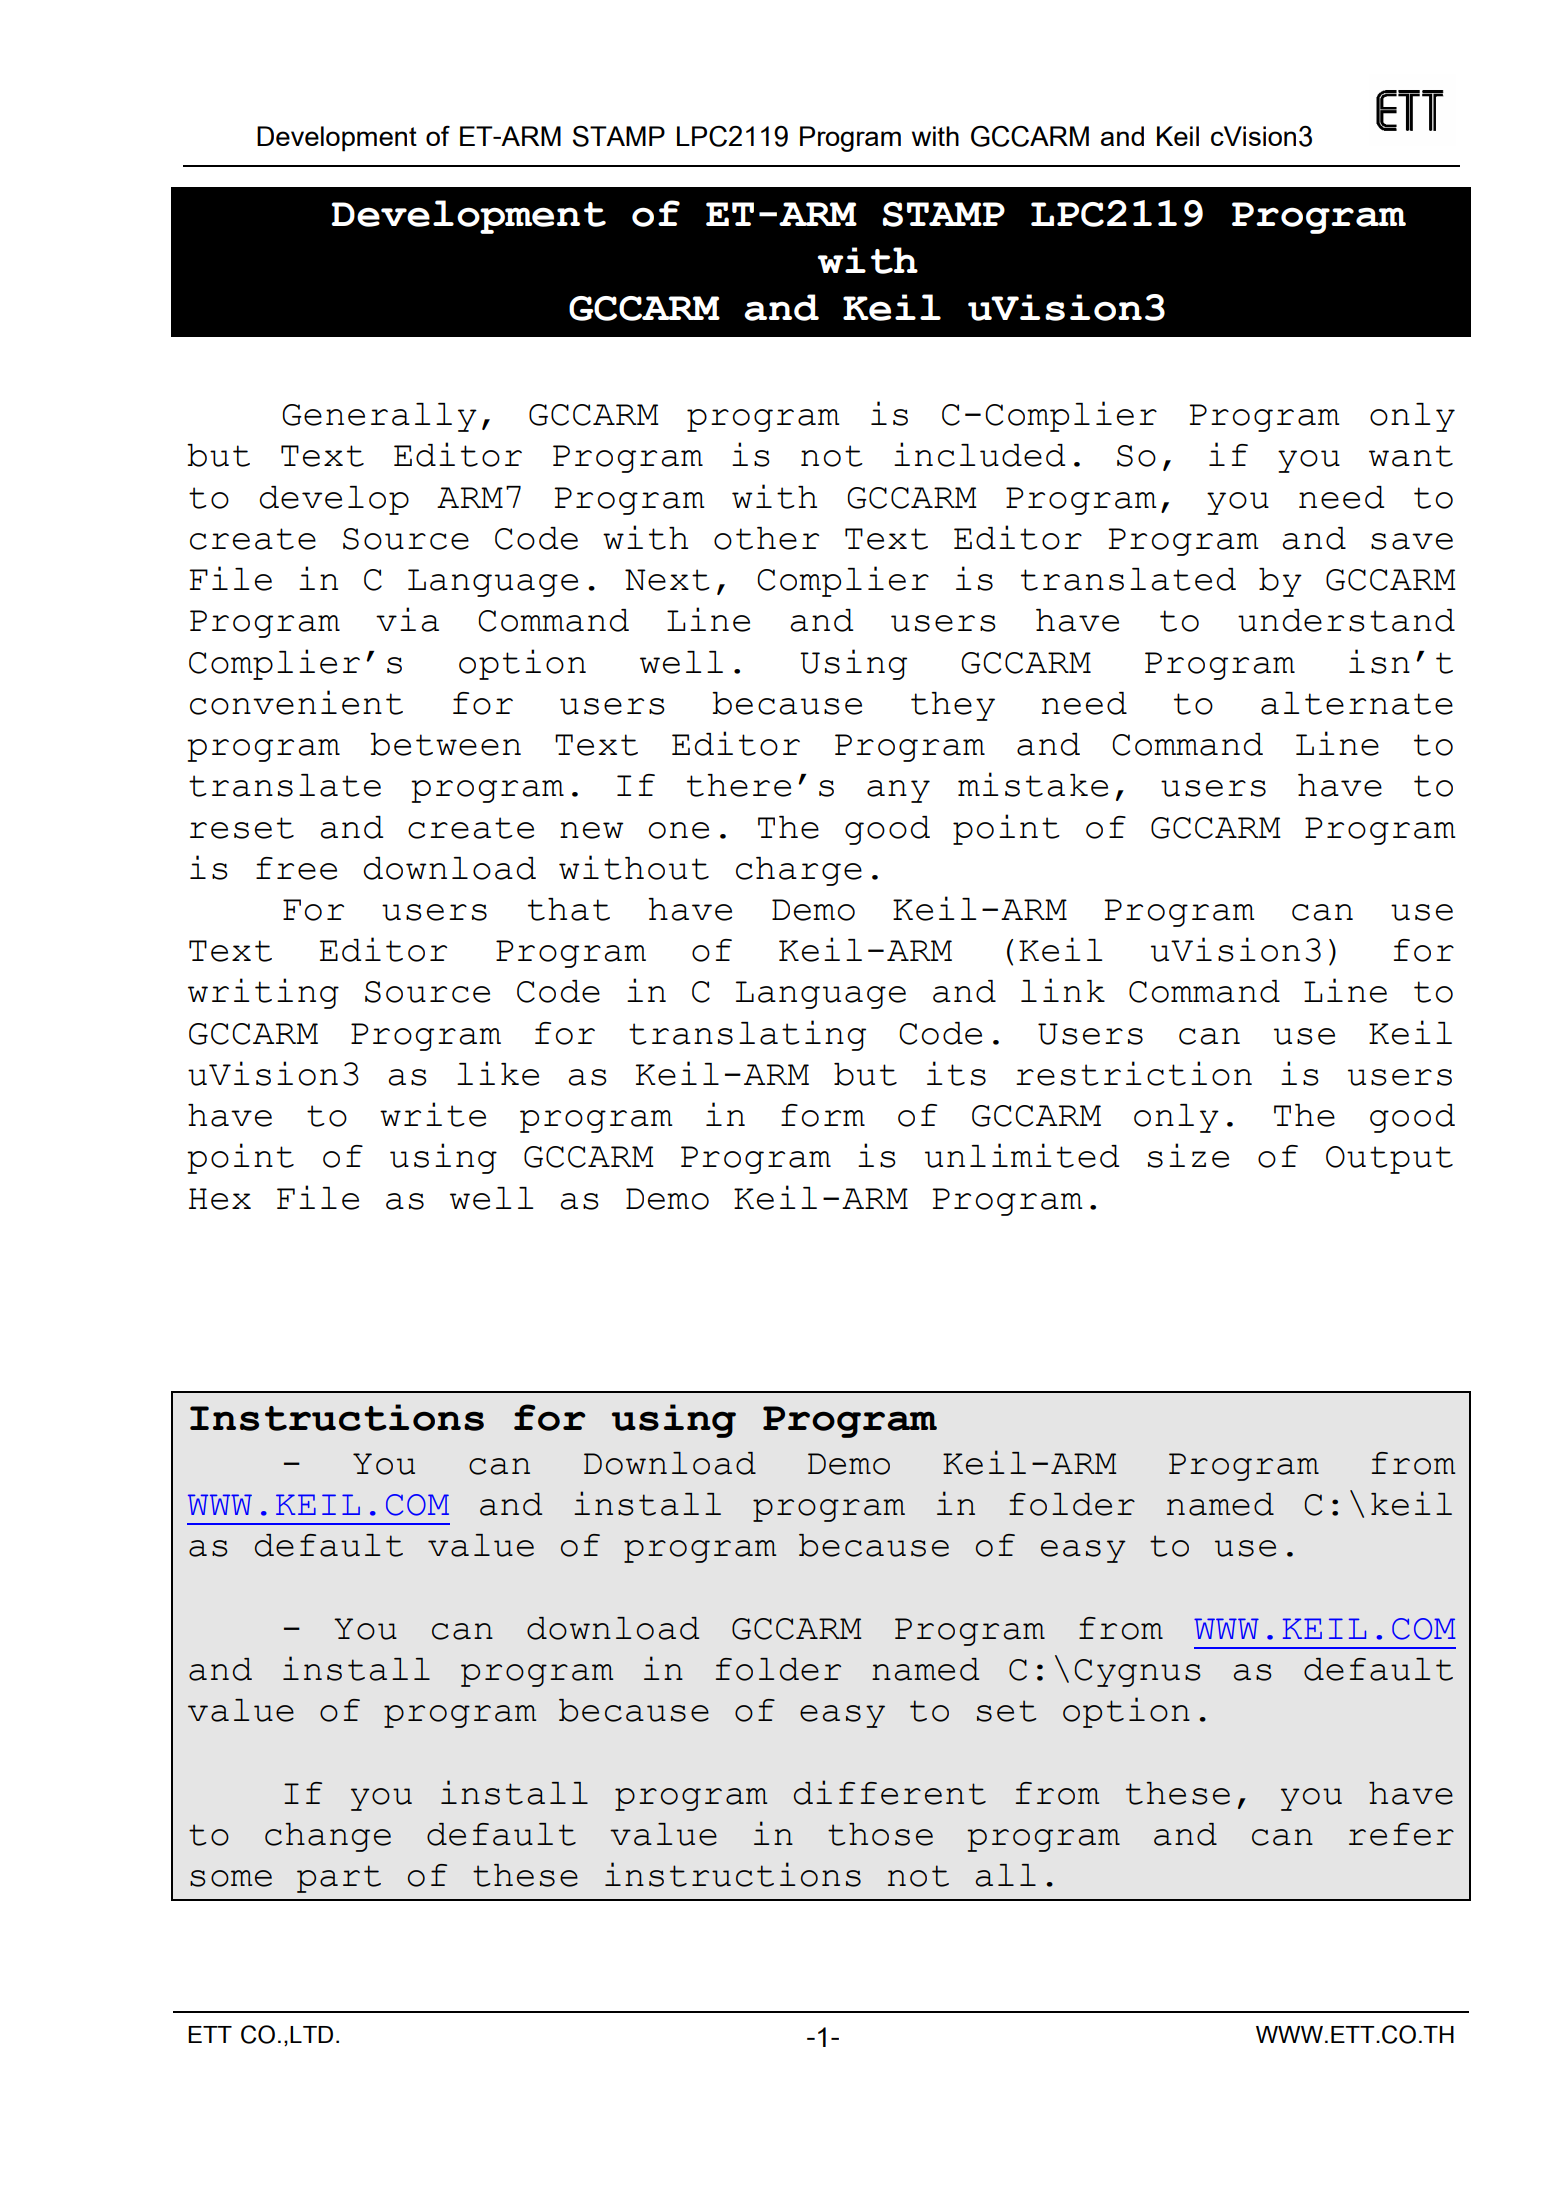 This document has height=2189, width=1547. What do you see at coordinates (328, 1837) in the document?
I see `change` at bounding box center [328, 1837].
